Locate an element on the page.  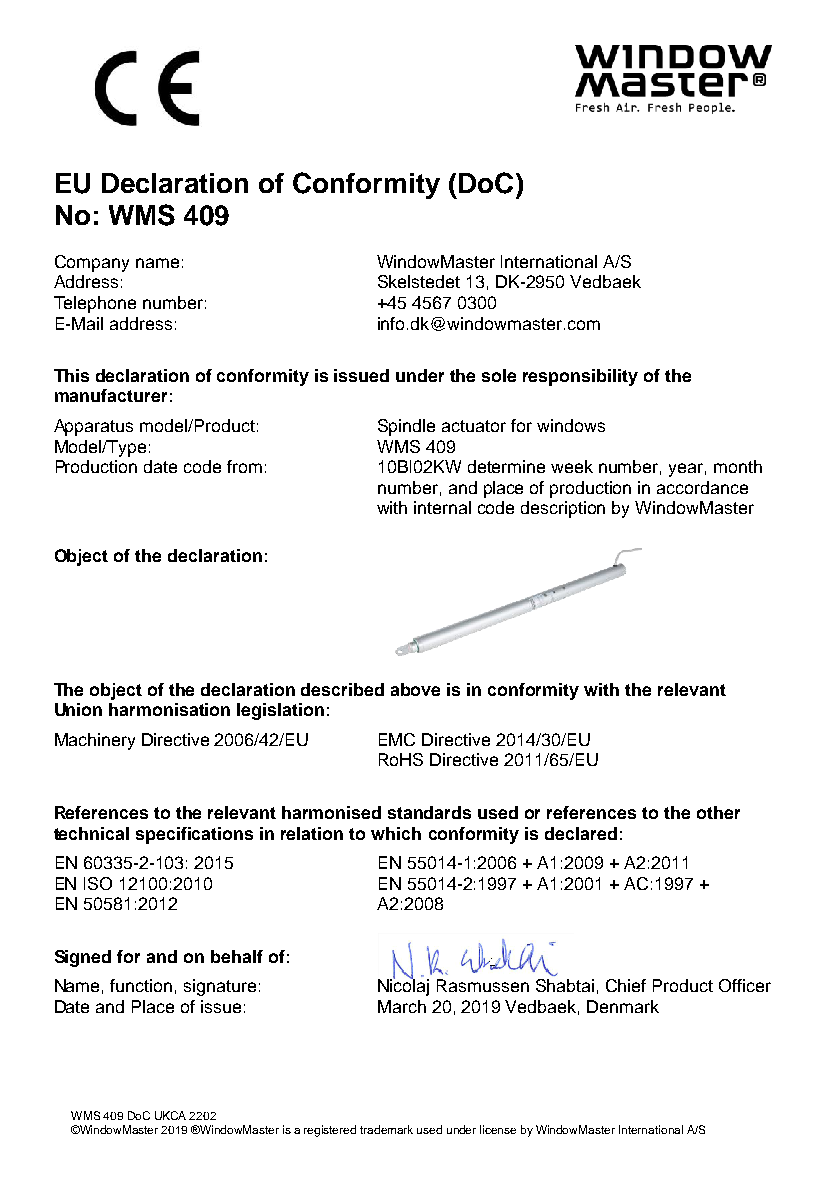
from is located at coordinates (244, 466).
